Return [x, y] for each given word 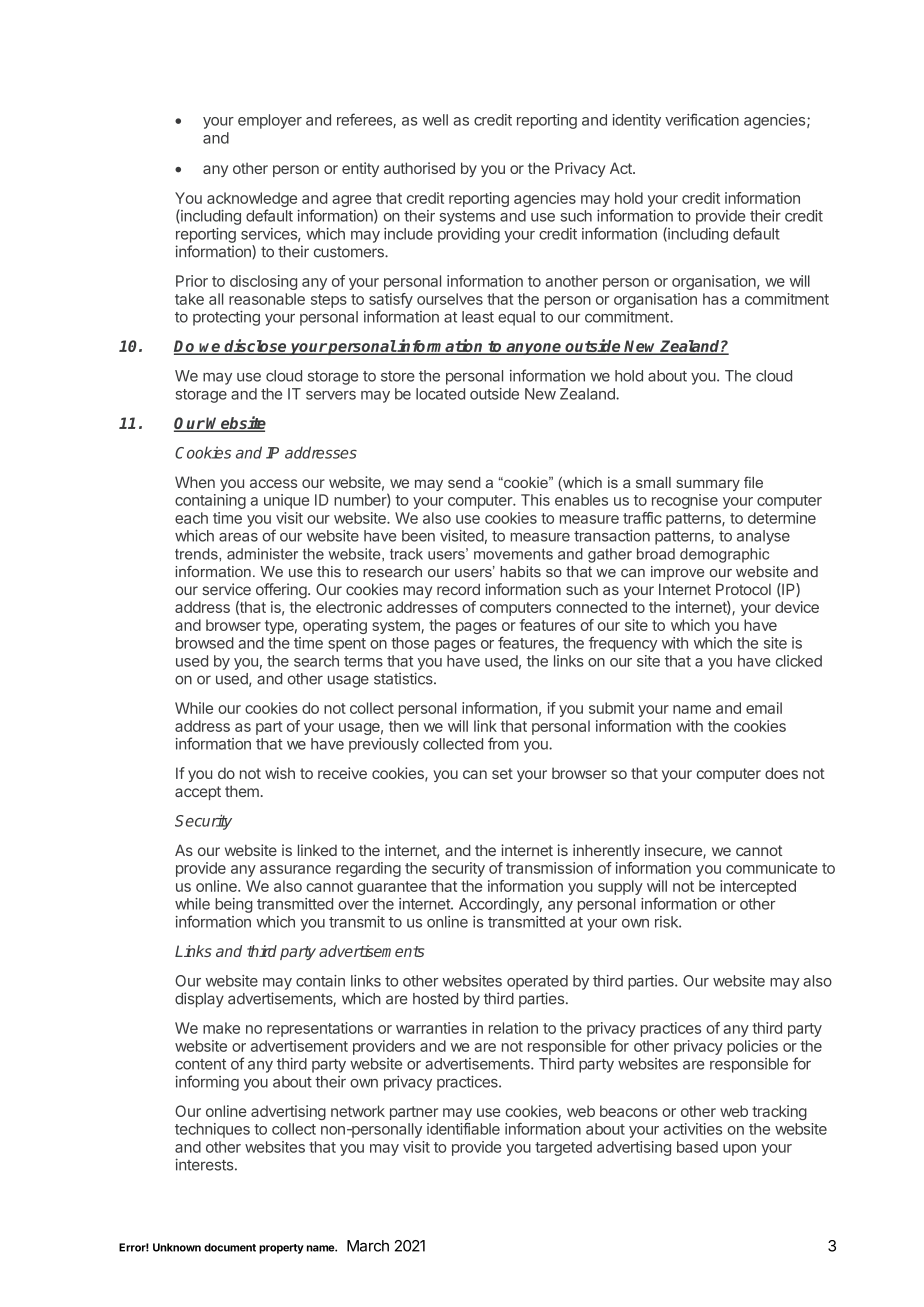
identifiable [463, 1129]
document [230, 1247]
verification [702, 119]
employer [270, 121]
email [764, 708]
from [503, 743]
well [435, 120]
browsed [205, 643]
